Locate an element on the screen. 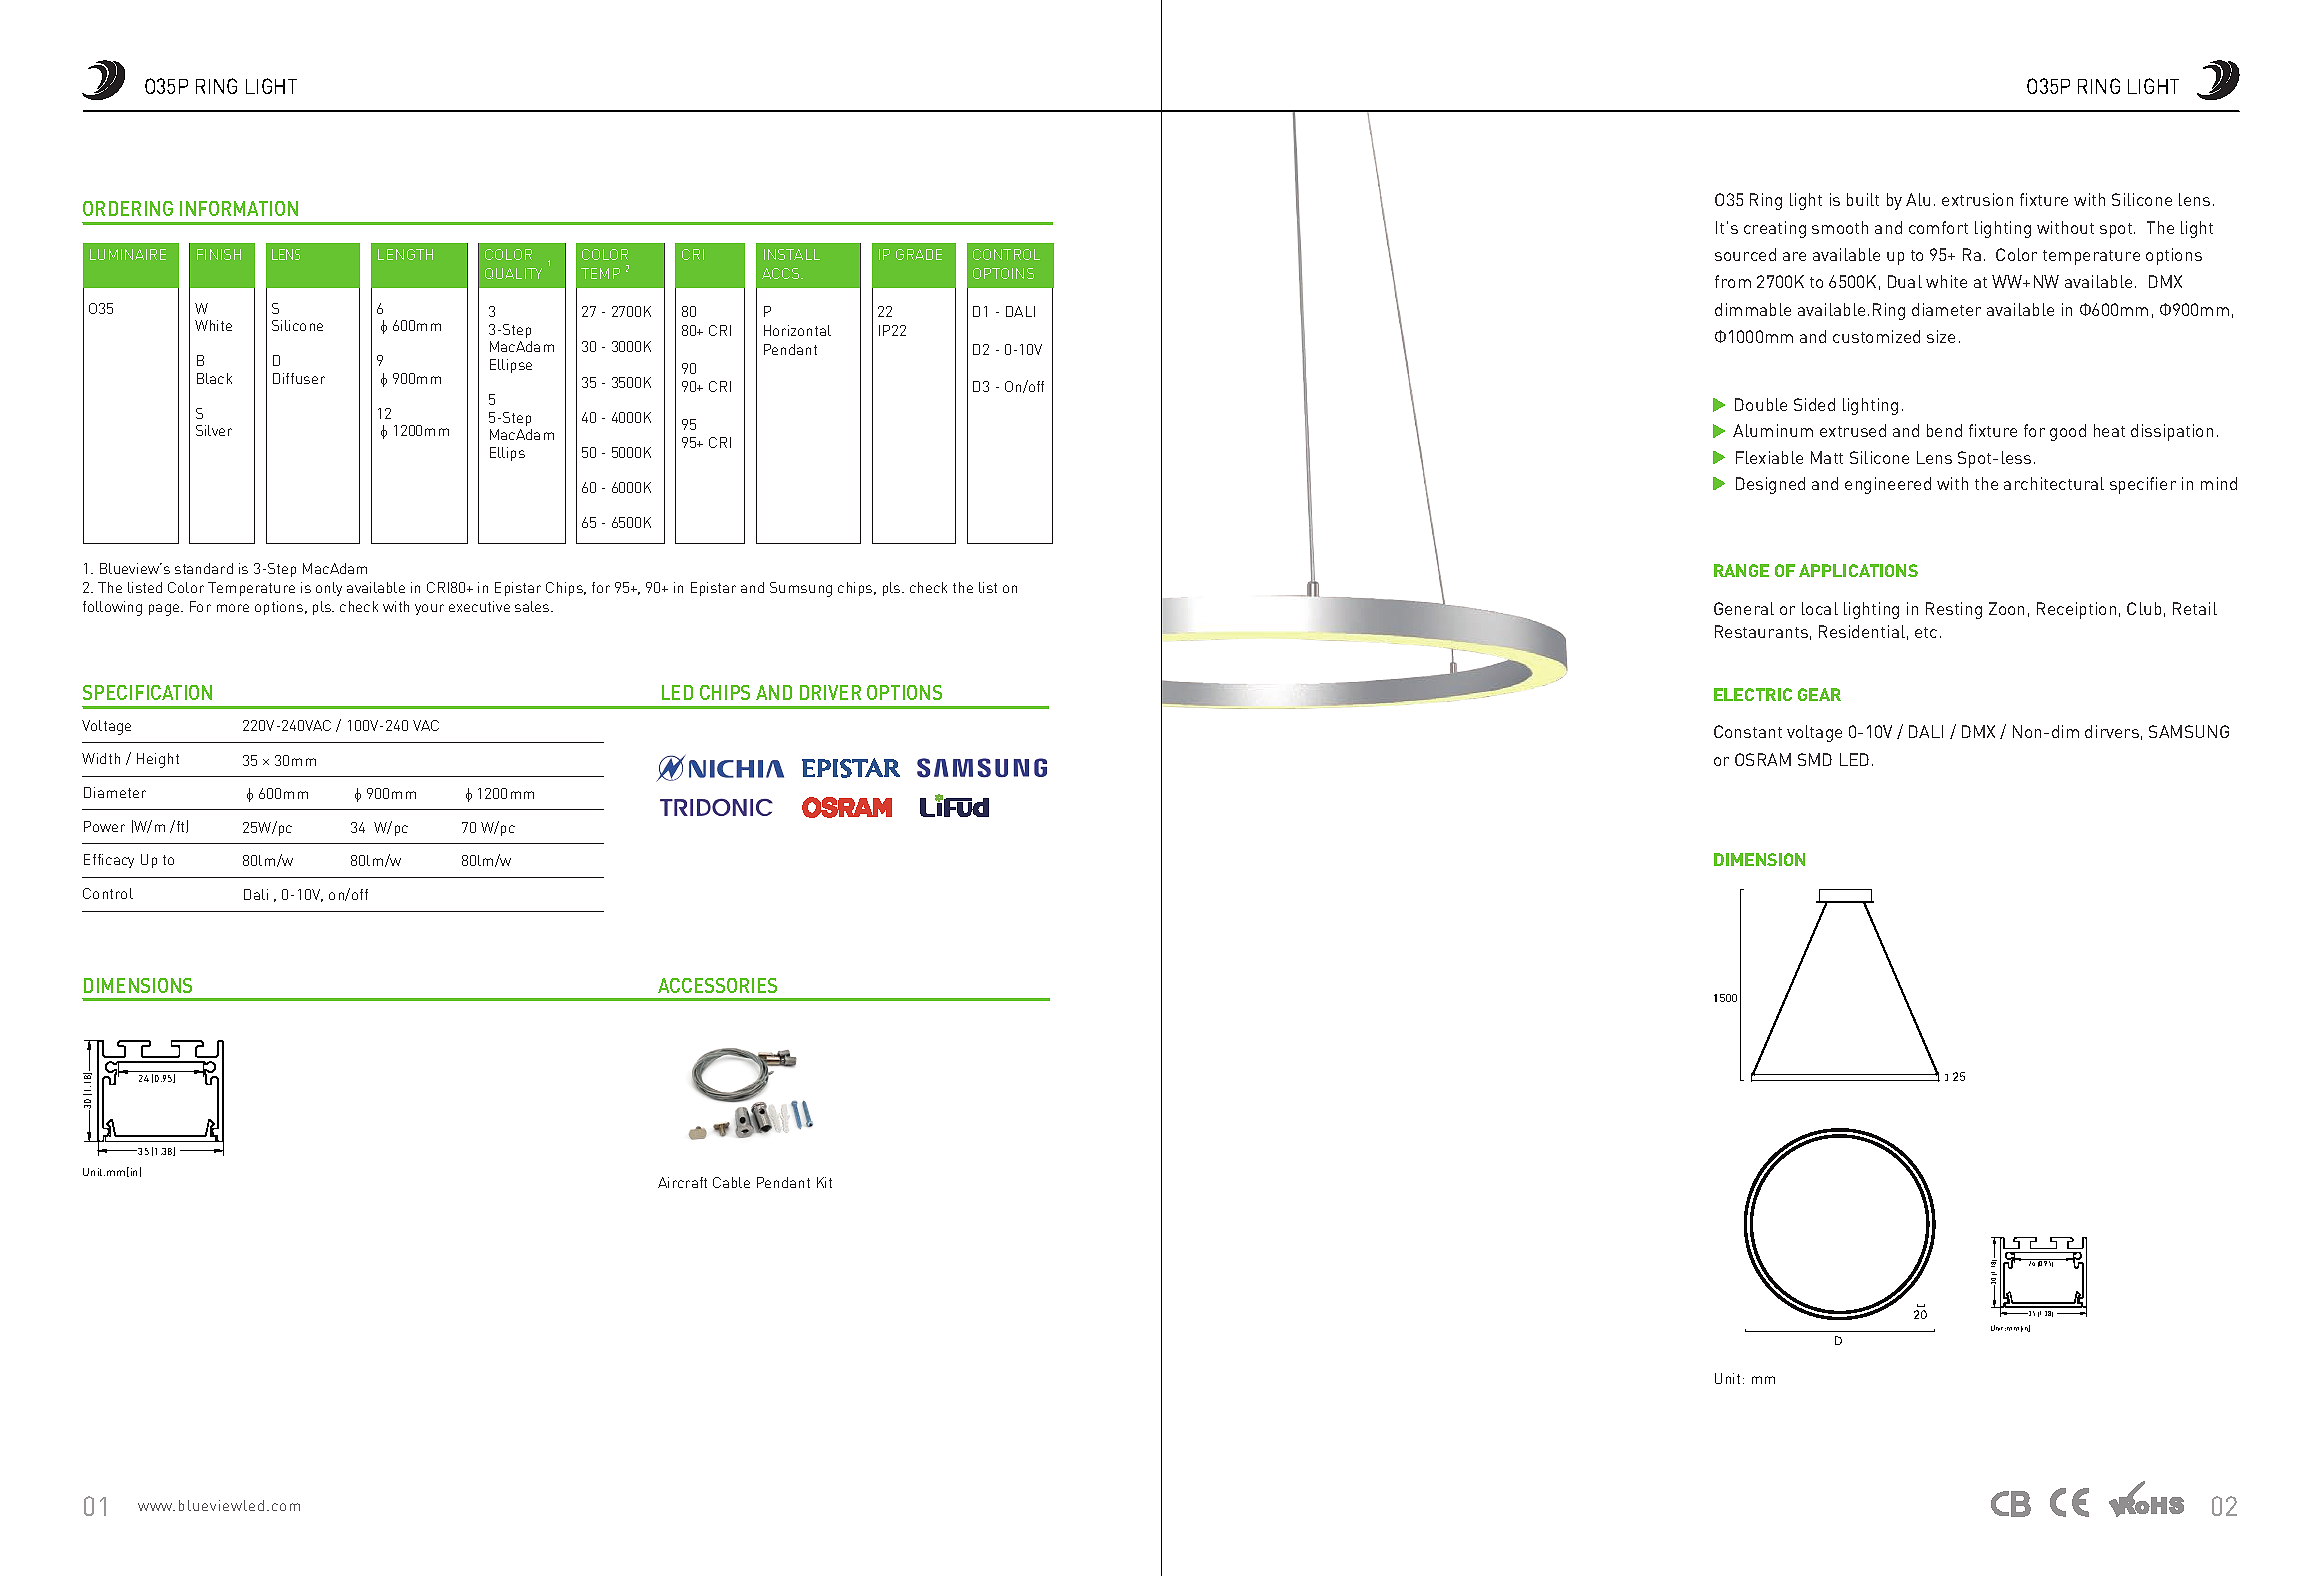  Kit is located at coordinates (824, 1182).
